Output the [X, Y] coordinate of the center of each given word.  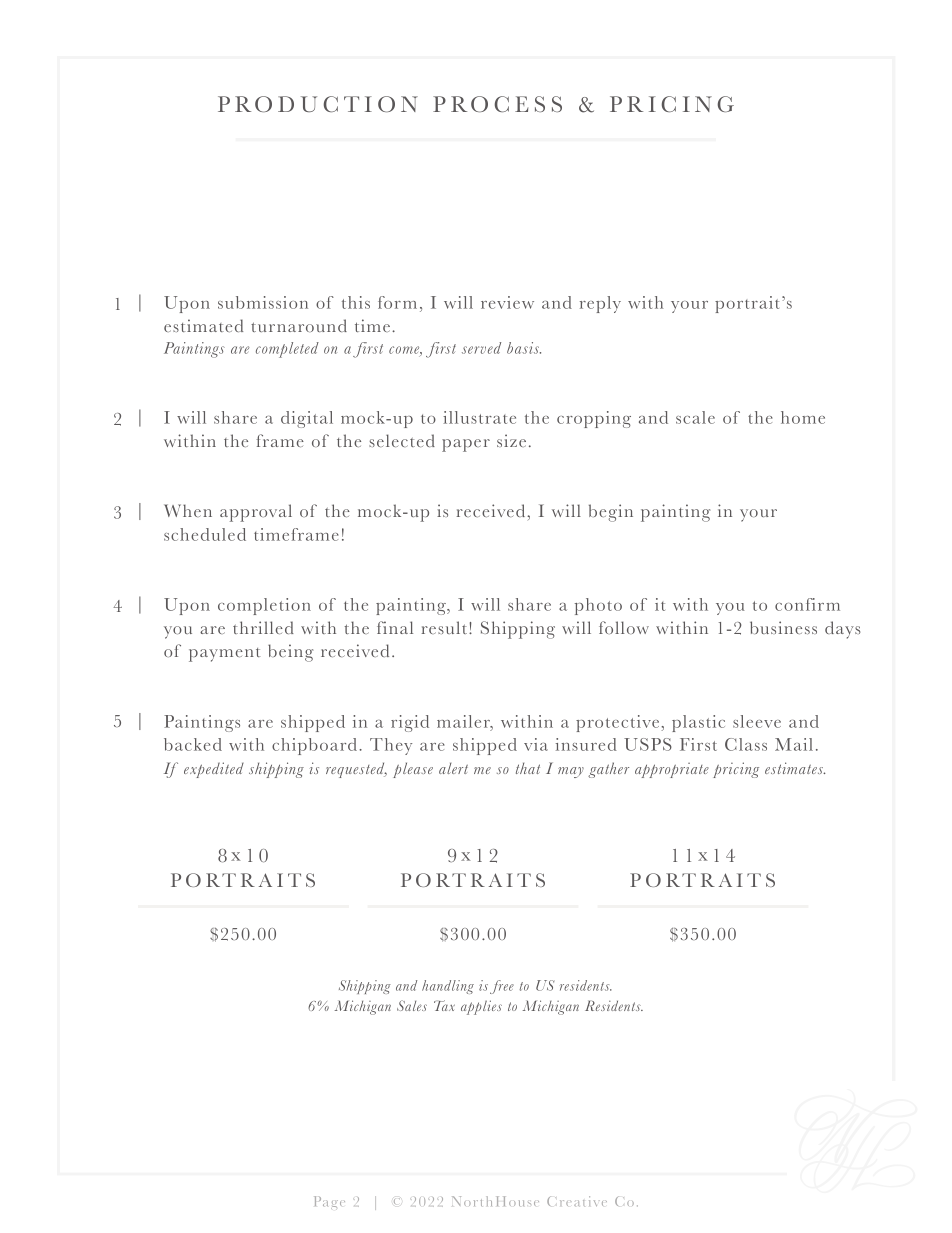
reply [600, 304]
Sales [412, 1005]
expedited [214, 770]
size [511, 440]
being [290, 653]
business [783, 627]
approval [256, 513]
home [803, 417]
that [528, 768]
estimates [795, 768]
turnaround [299, 325]
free [502, 987]
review [507, 302]
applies [481, 1007]
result [445, 627]
